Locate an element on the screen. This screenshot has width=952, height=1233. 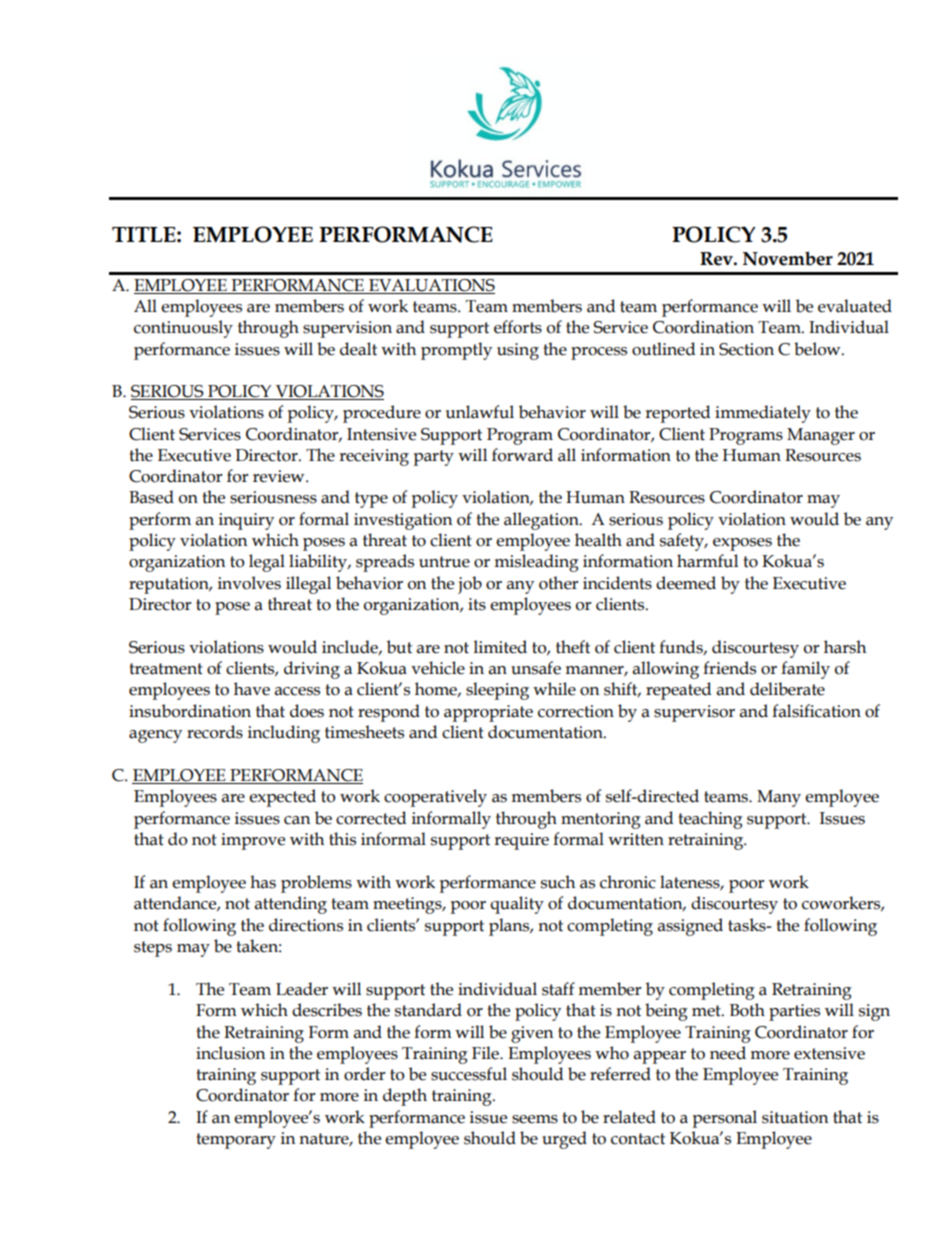
deliberate is located at coordinates (787, 689).
